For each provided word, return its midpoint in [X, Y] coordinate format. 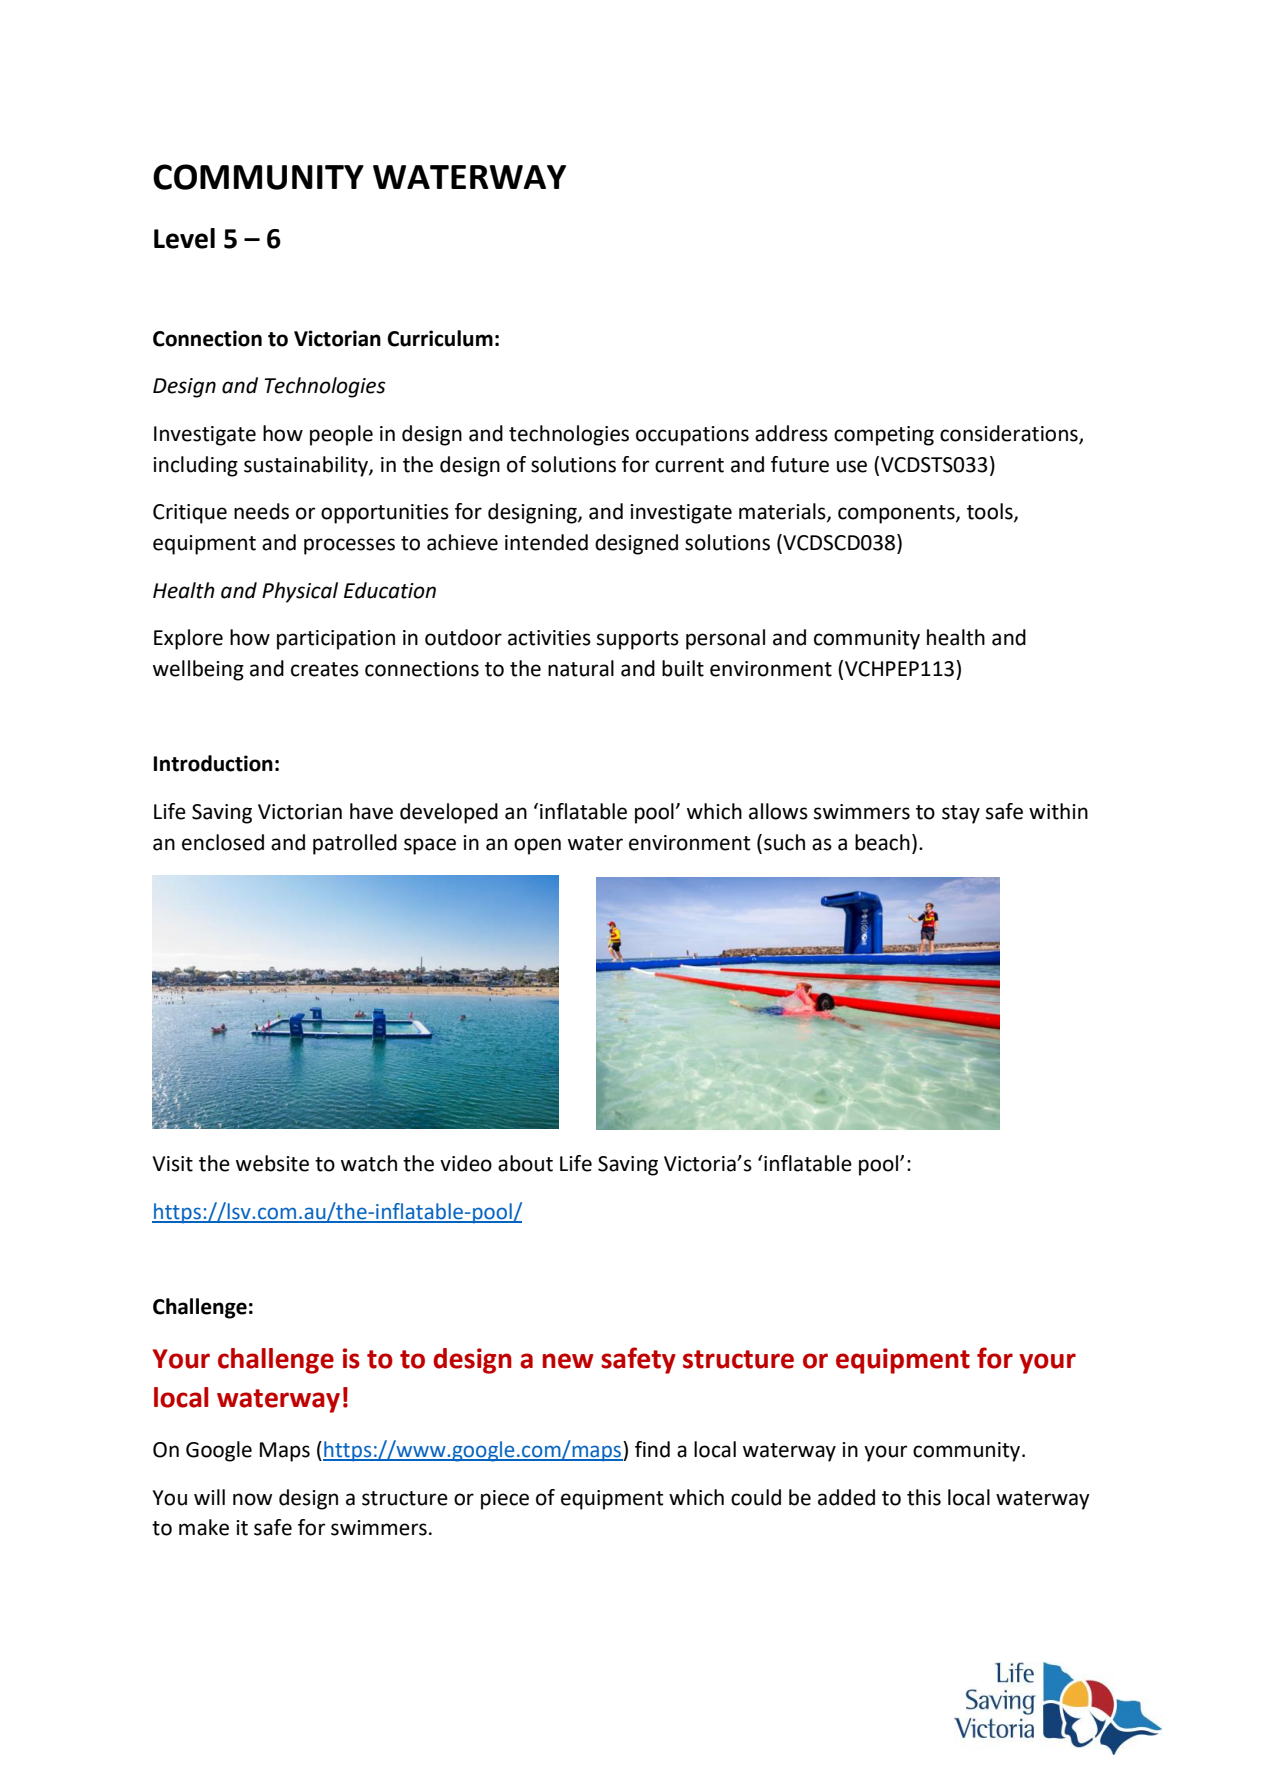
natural [581, 668]
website [272, 1163]
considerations [1010, 434]
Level [184, 238]
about [525, 1163]
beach [882, 842]
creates [325, 669]
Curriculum [440, 338]
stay [961, 814]
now [252, 1499]
